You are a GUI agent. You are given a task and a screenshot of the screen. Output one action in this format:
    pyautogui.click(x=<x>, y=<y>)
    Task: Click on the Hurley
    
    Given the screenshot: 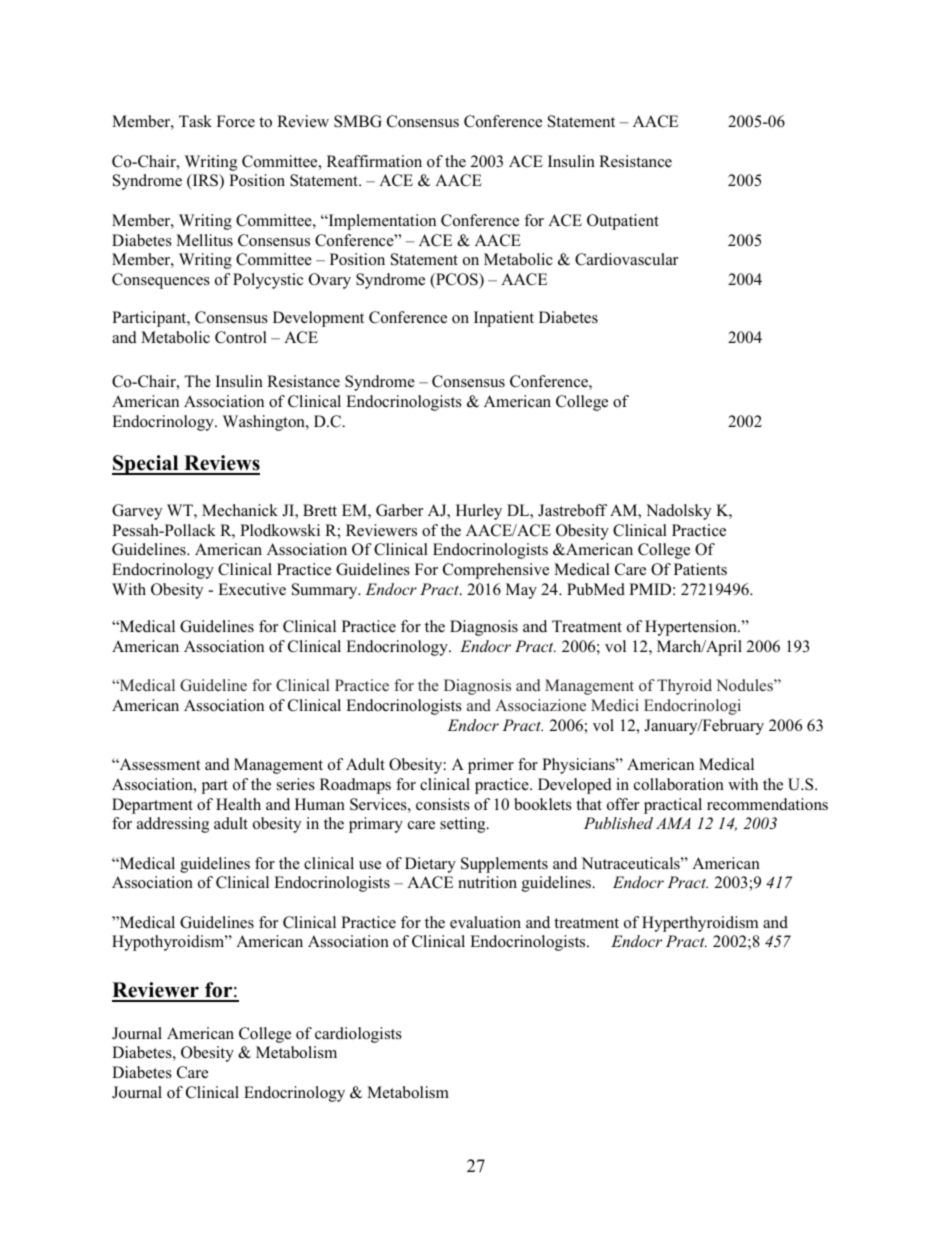 What is the action you would take?
    pyautogui.click(x=479, y=512)
